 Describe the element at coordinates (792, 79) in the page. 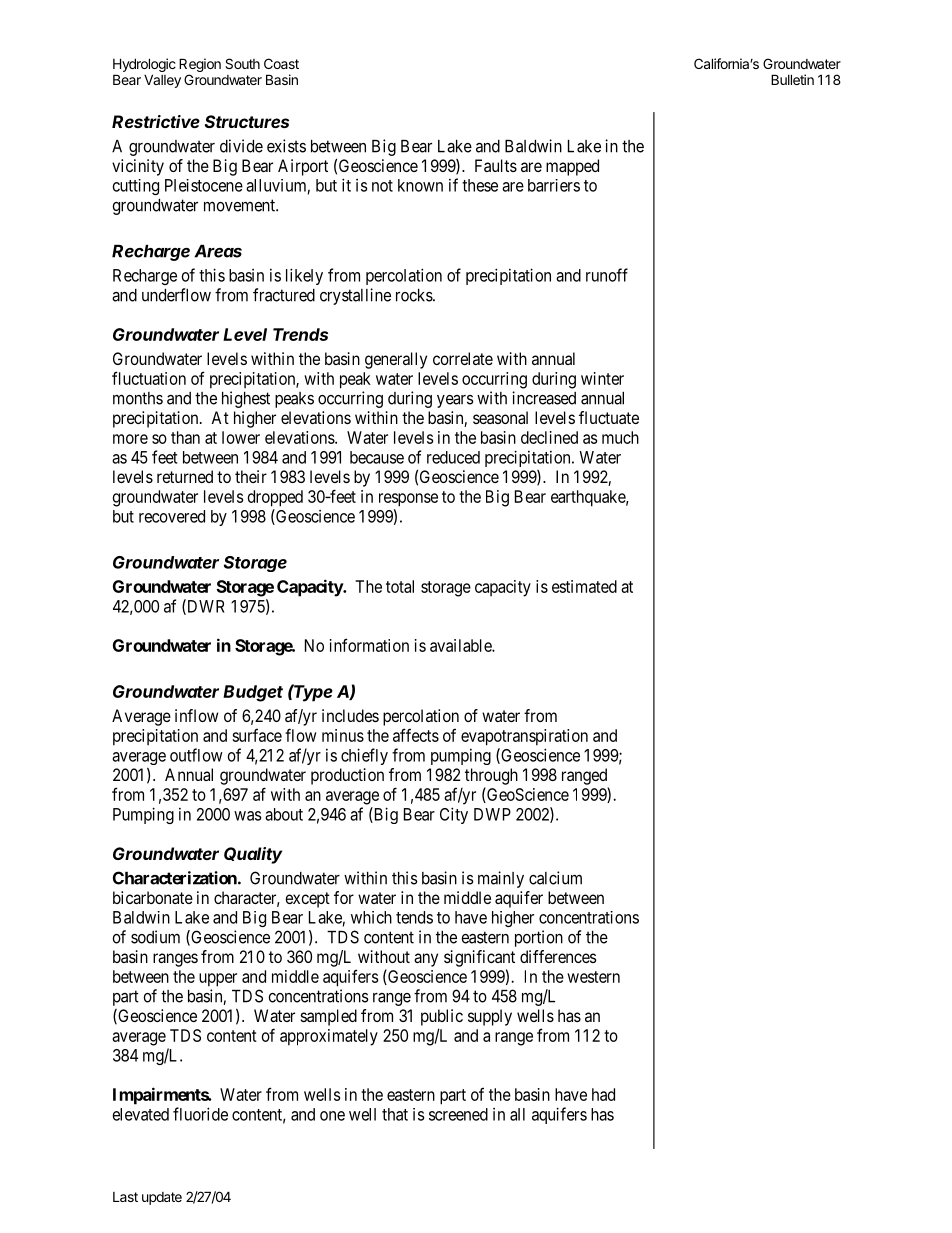

I see `Bulletin` at that location.
